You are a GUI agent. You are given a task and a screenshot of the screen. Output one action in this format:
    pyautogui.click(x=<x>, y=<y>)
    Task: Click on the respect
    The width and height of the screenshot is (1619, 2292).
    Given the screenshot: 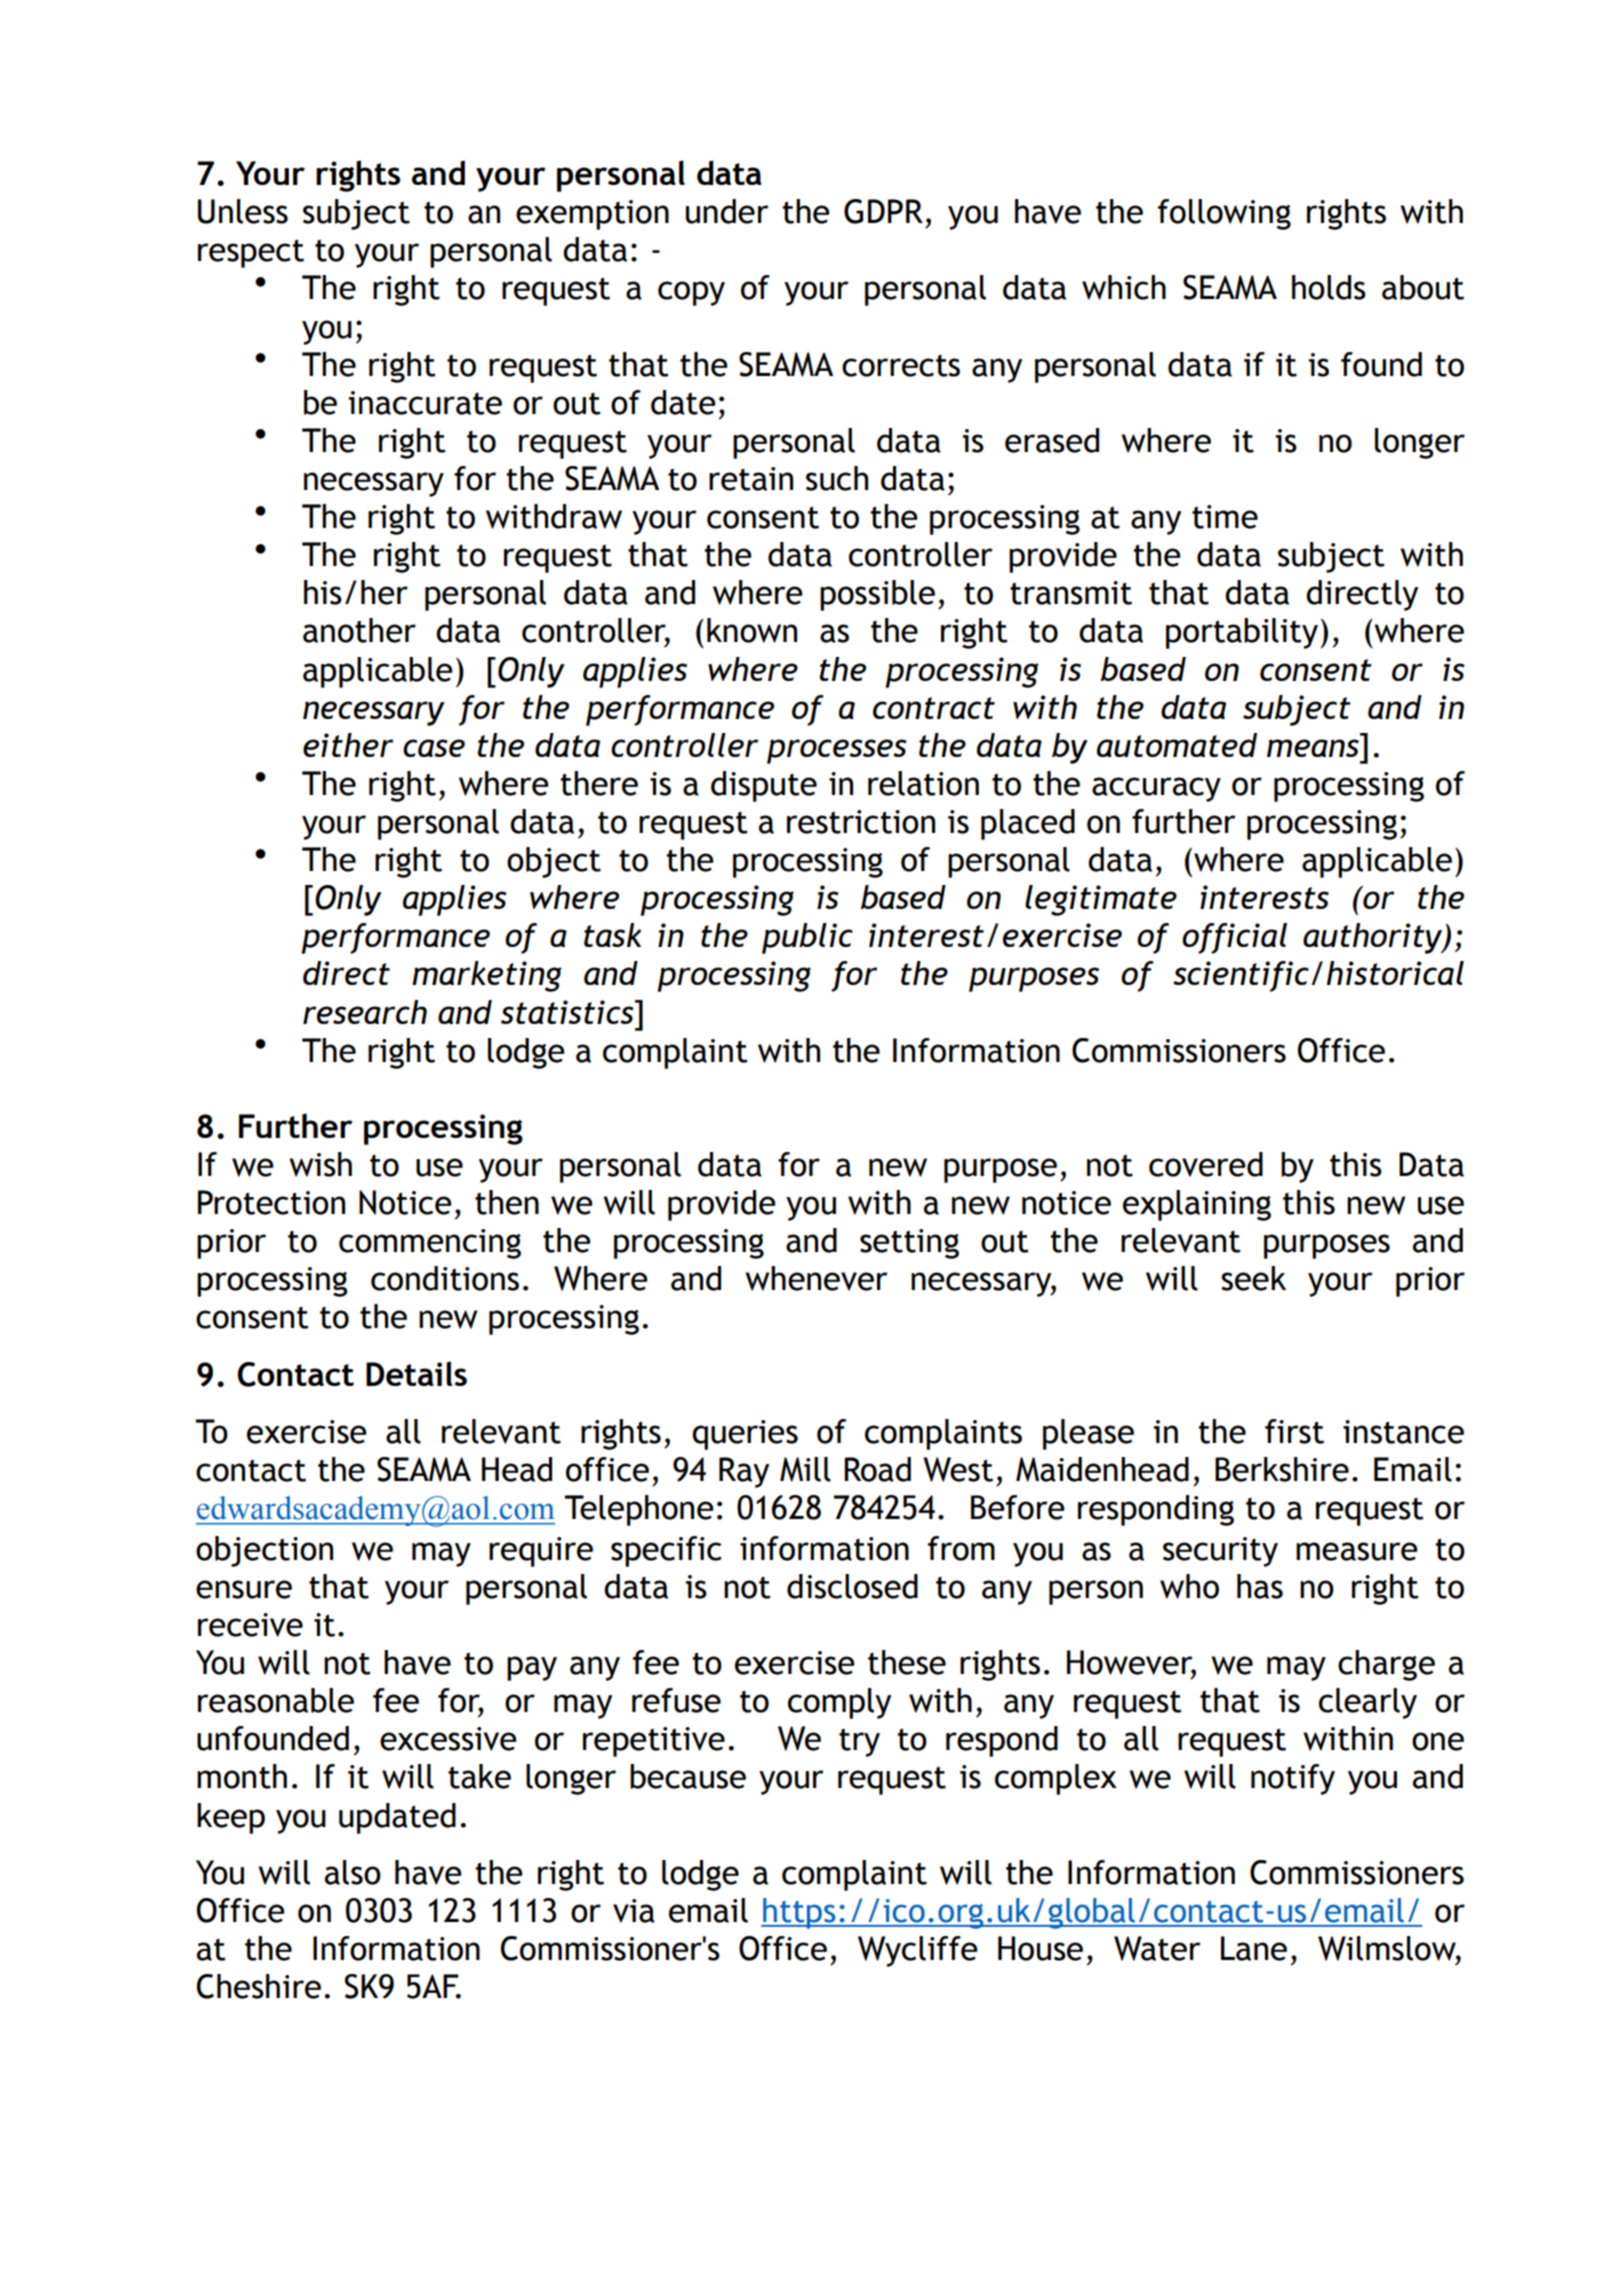 What is the action you would take?
    pyautogui.click(x=251, y=253)
